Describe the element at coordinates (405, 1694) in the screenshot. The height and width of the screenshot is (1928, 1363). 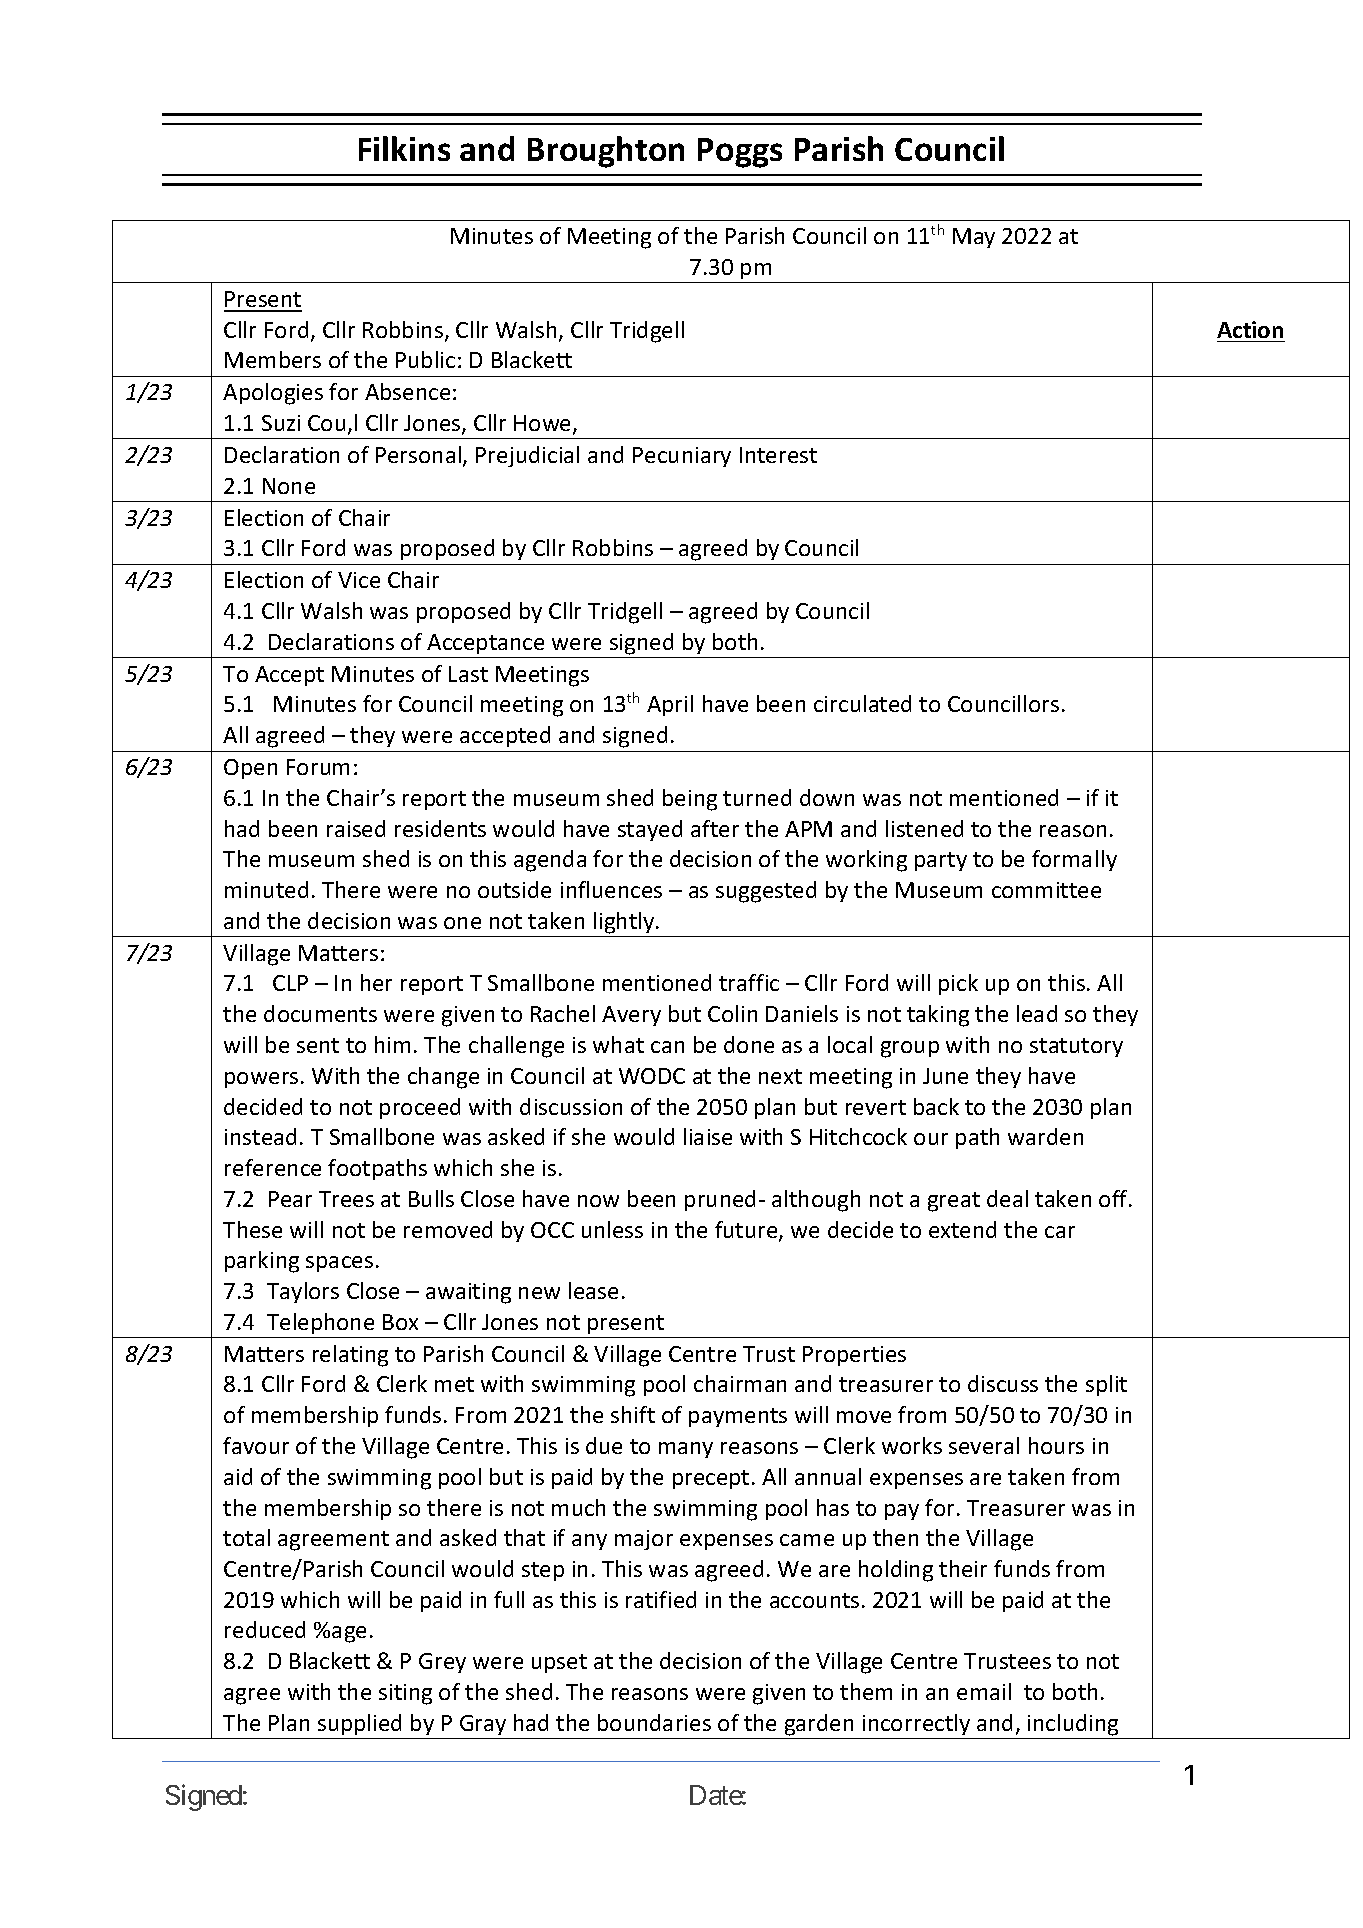
I see `siting` at that location.
